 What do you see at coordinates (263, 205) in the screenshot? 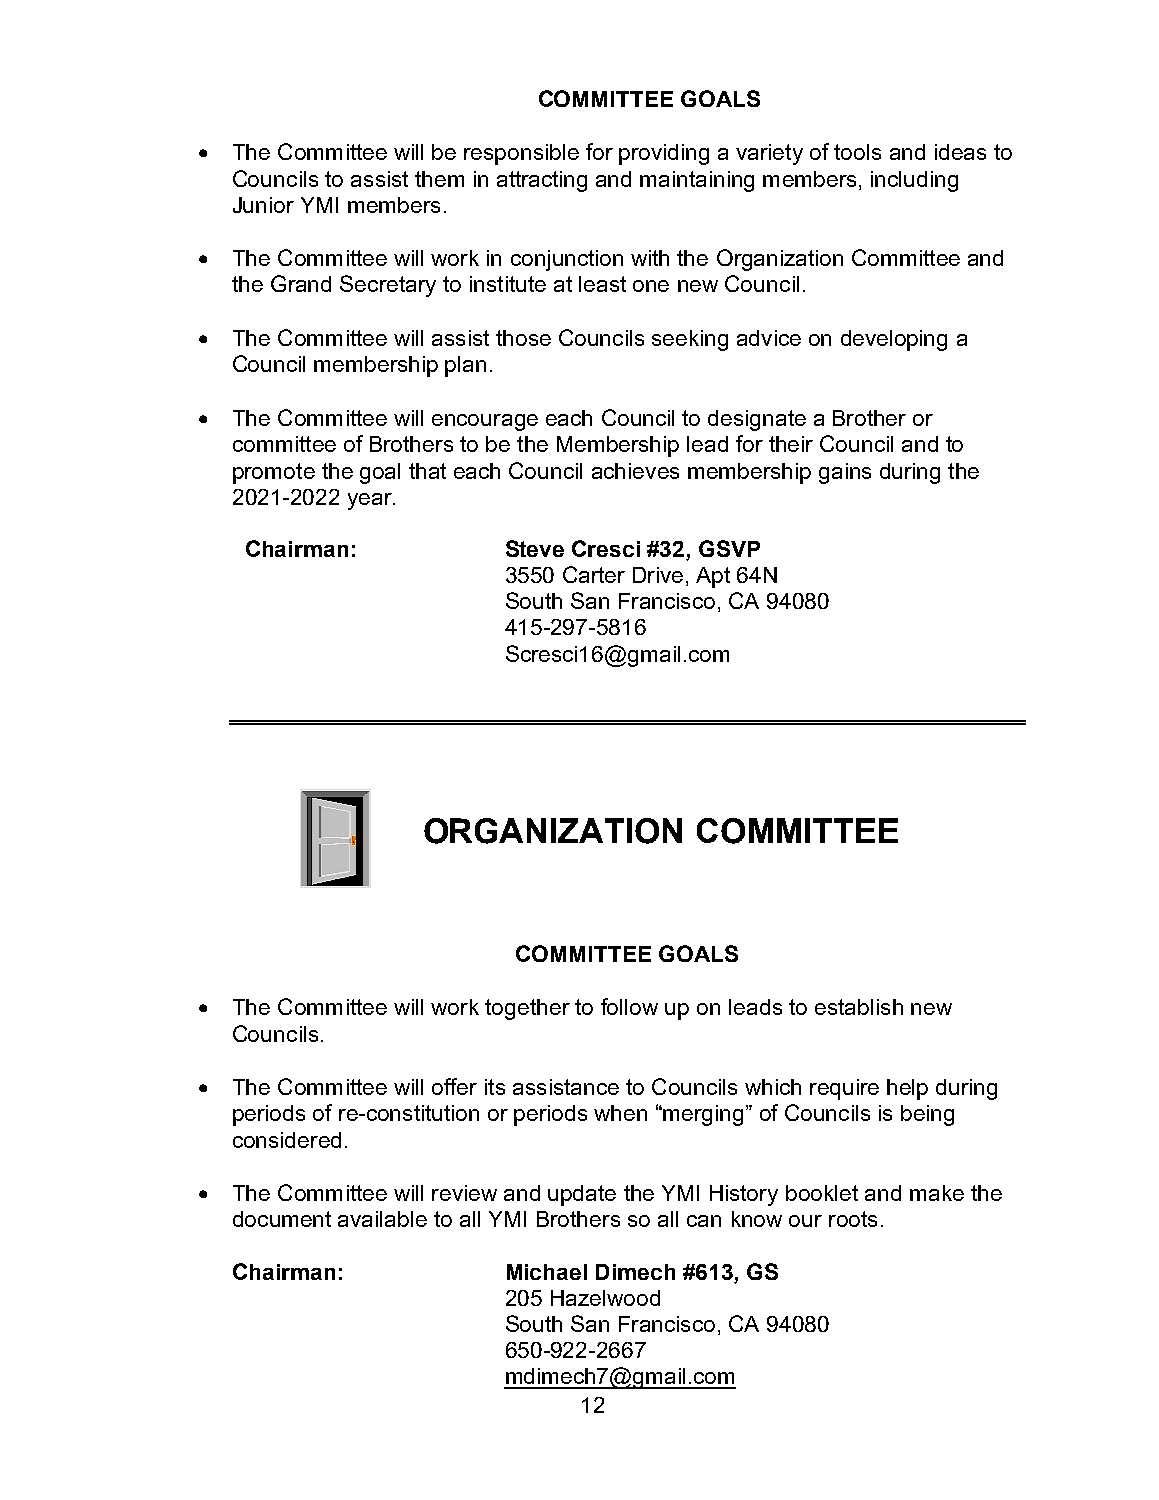
I see `Junior` at bounding box center [263, 205].
